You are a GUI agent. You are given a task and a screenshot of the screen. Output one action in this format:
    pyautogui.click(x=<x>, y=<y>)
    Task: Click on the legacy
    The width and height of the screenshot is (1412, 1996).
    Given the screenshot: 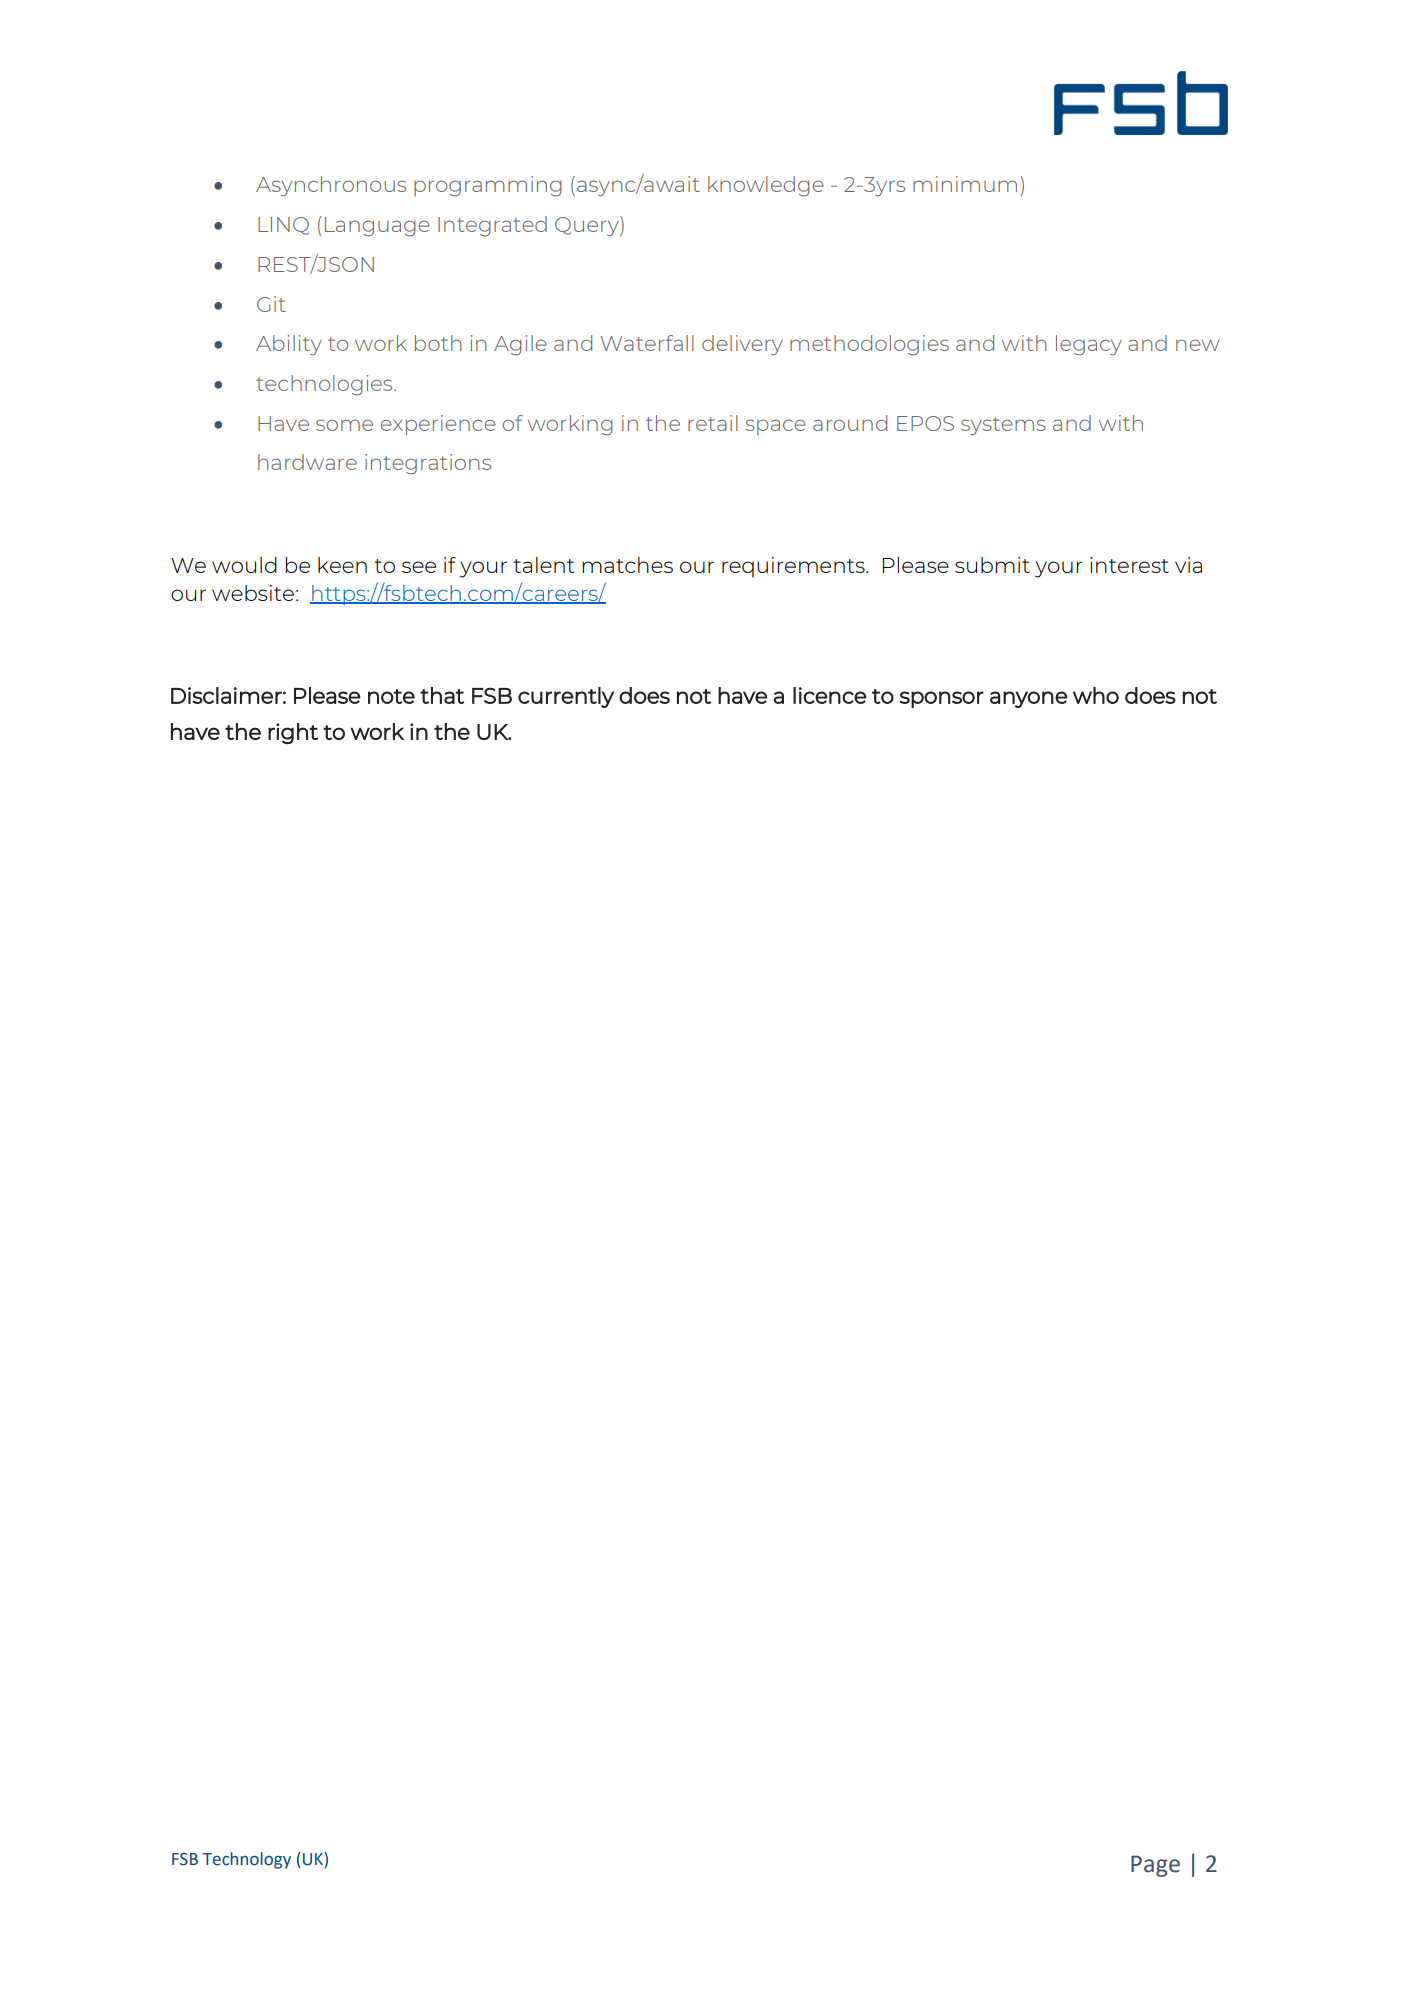 What is the action you would take?
    pyautogui.click(x=1089, y=345)
